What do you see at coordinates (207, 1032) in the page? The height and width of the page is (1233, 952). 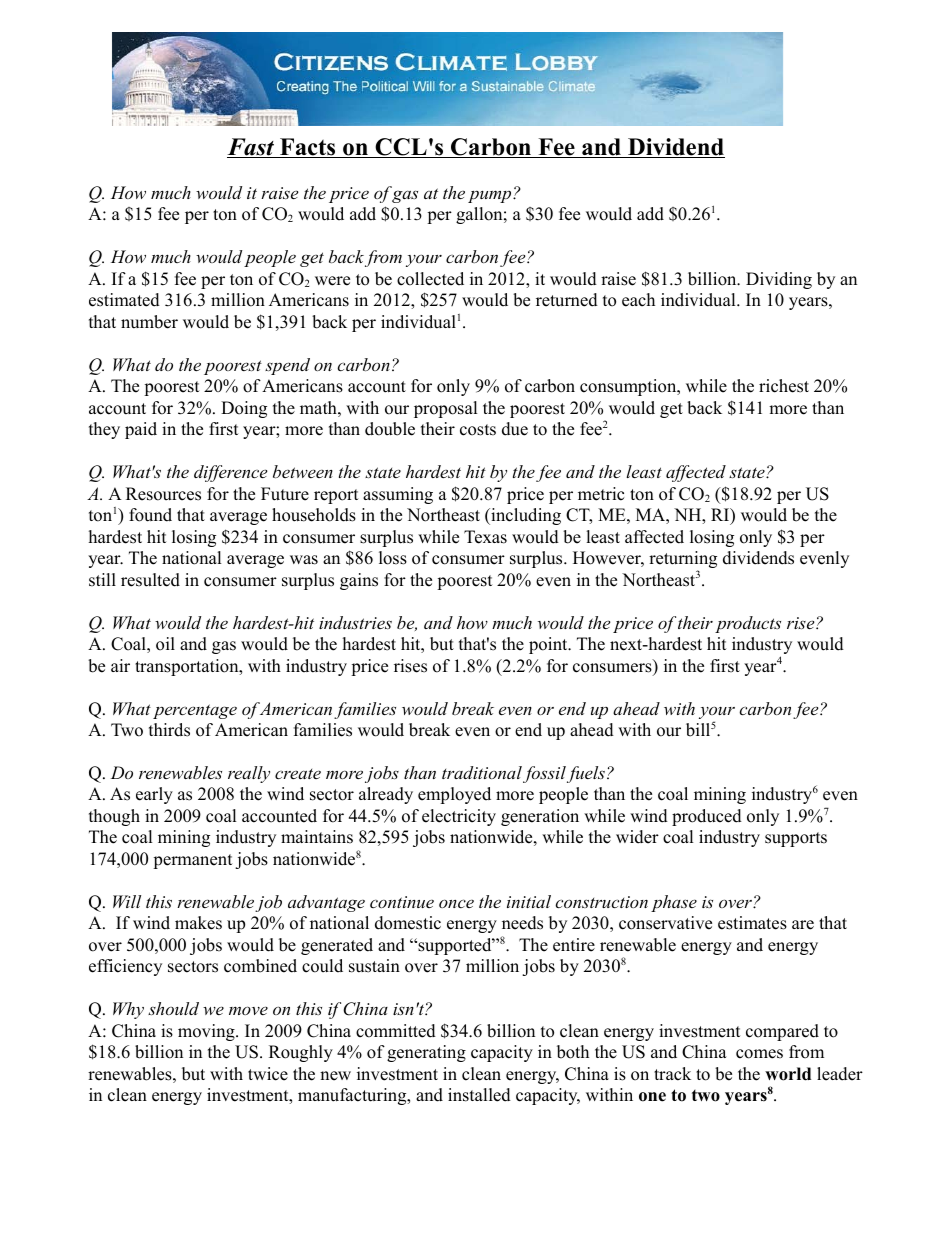 I see `moving` at bounding box center [207, 1032].
